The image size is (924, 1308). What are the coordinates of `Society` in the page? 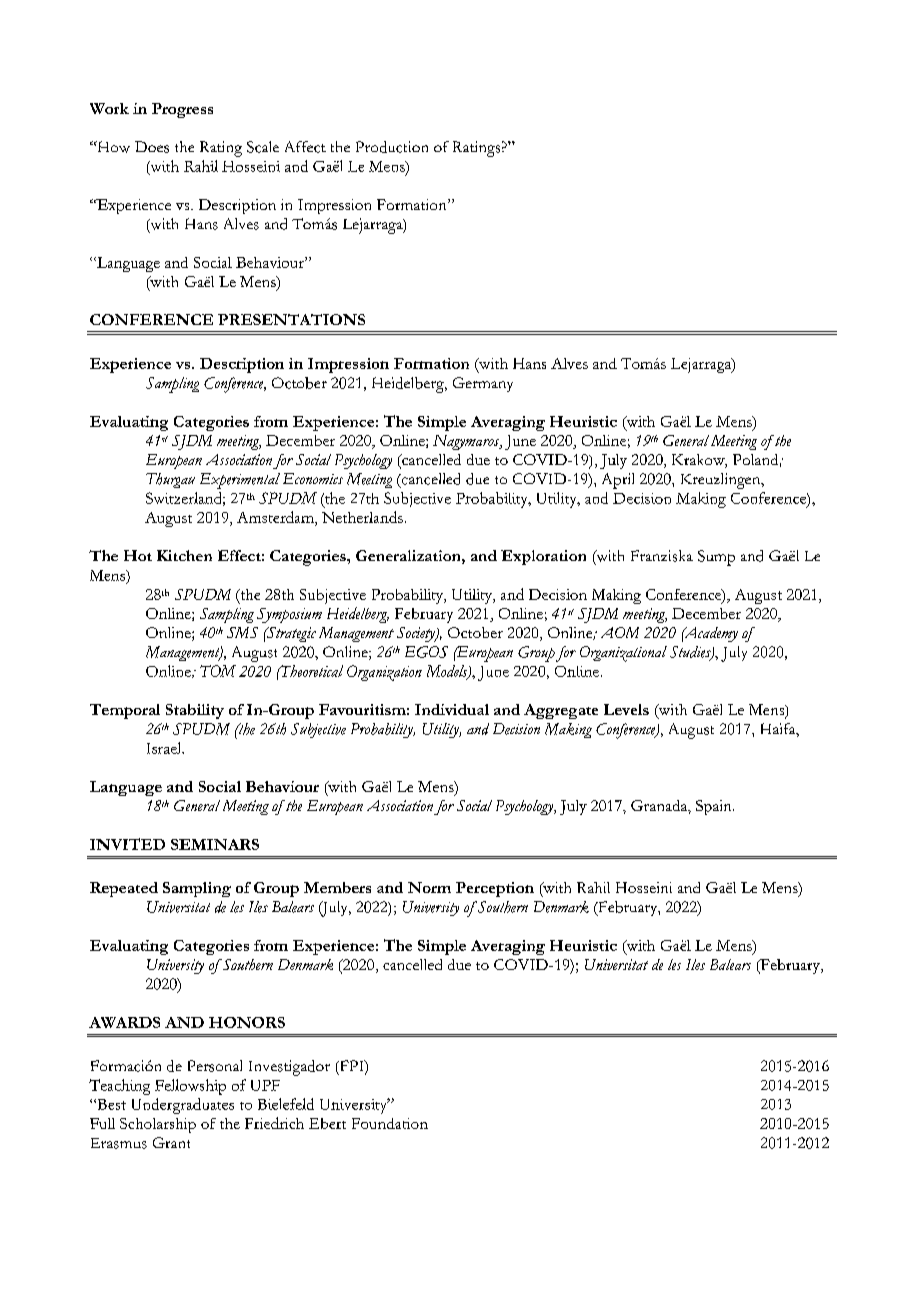 It's located at (417, 634).
